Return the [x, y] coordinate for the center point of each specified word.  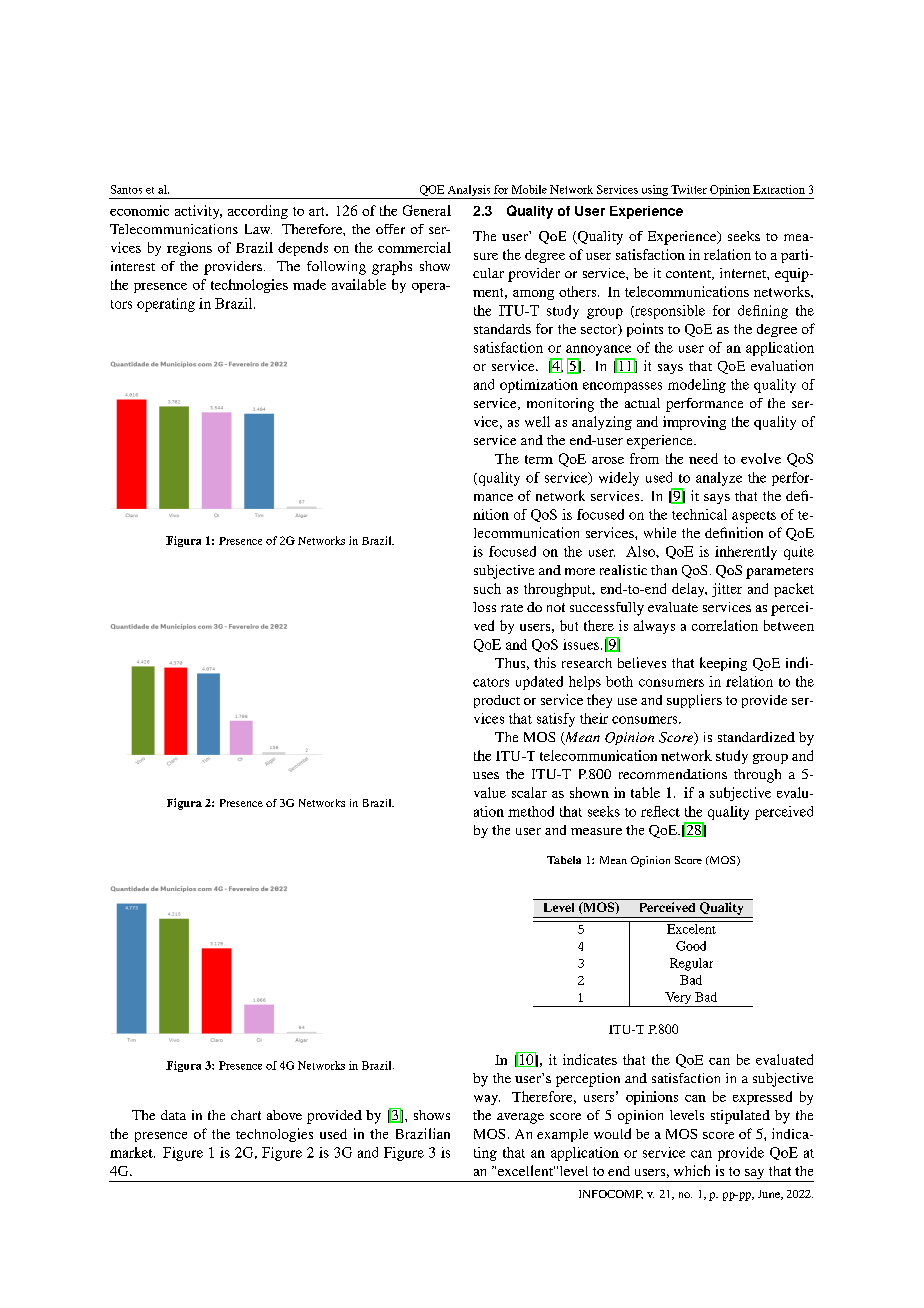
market [132, 1152]
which [692, 1170]
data [173, 1115]
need [703, 458]
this [545, 662]
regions [189, 249]
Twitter [689, 189]
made [309, 284]
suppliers [694, 701]
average [520, 1118]
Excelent [691, 927]
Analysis [469, 192]
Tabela [564, 860]
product [497, 701]
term [539, 459]
